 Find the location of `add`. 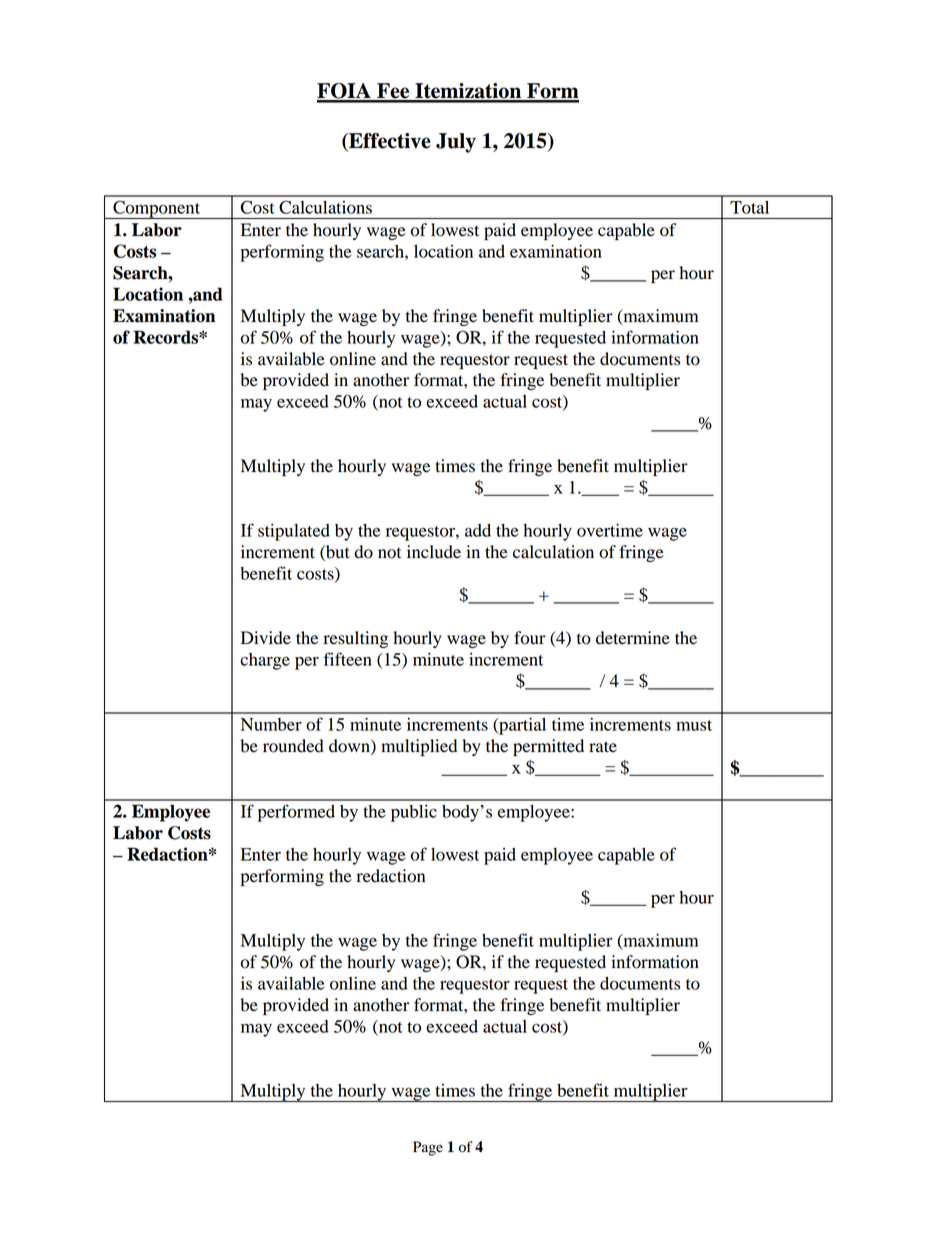

add is located at coordinates (478, 530).
